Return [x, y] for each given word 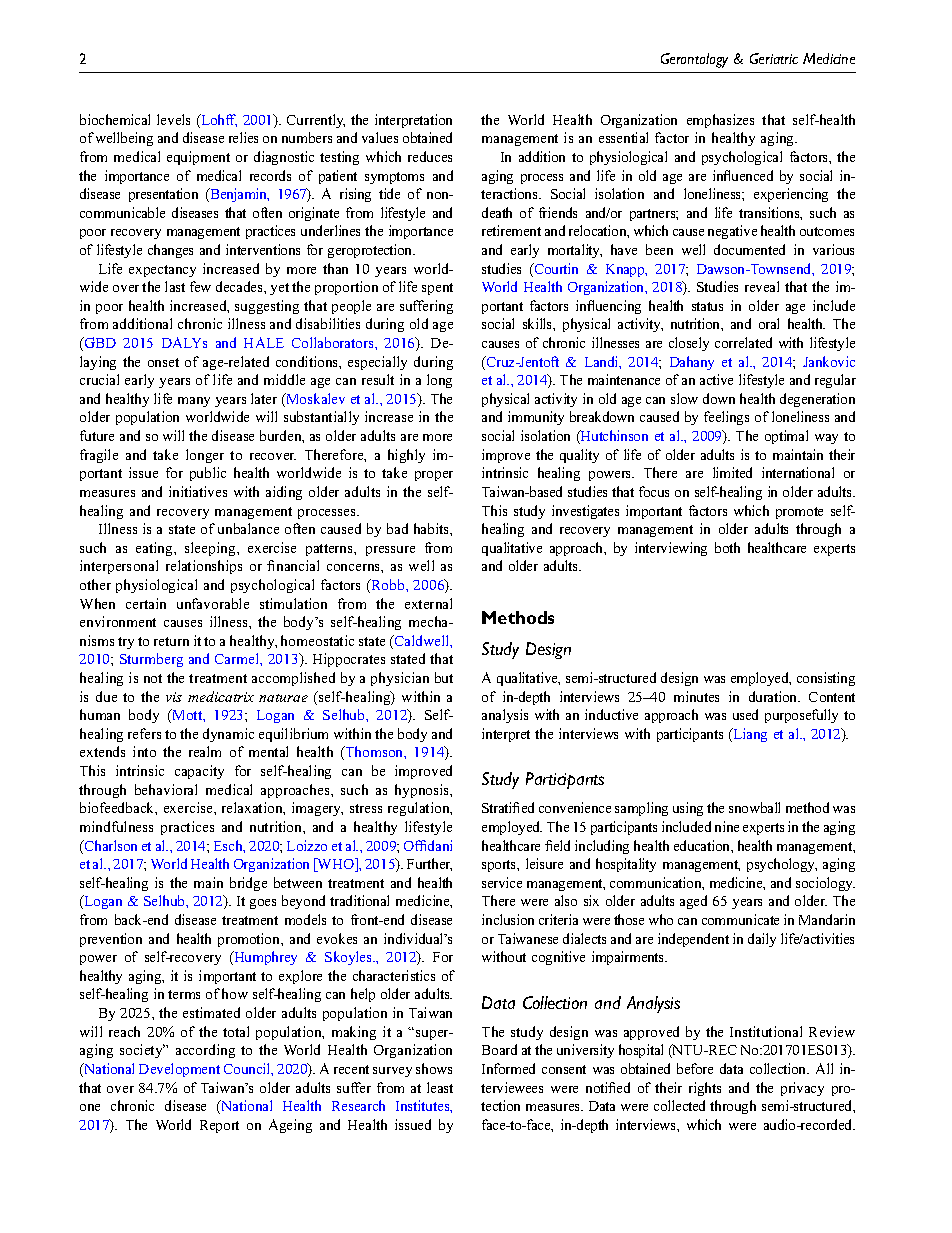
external [428, 603]
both [727, 547]
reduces [430, 156]
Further [429, 864]
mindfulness [116, 826]
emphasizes [720, 121]
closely [689, 344]
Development [179, 1070]
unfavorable [213, 603]
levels [173, 119]
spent [437, 289]
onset [163, 362]
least [440, 1087]
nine [727, 826]
